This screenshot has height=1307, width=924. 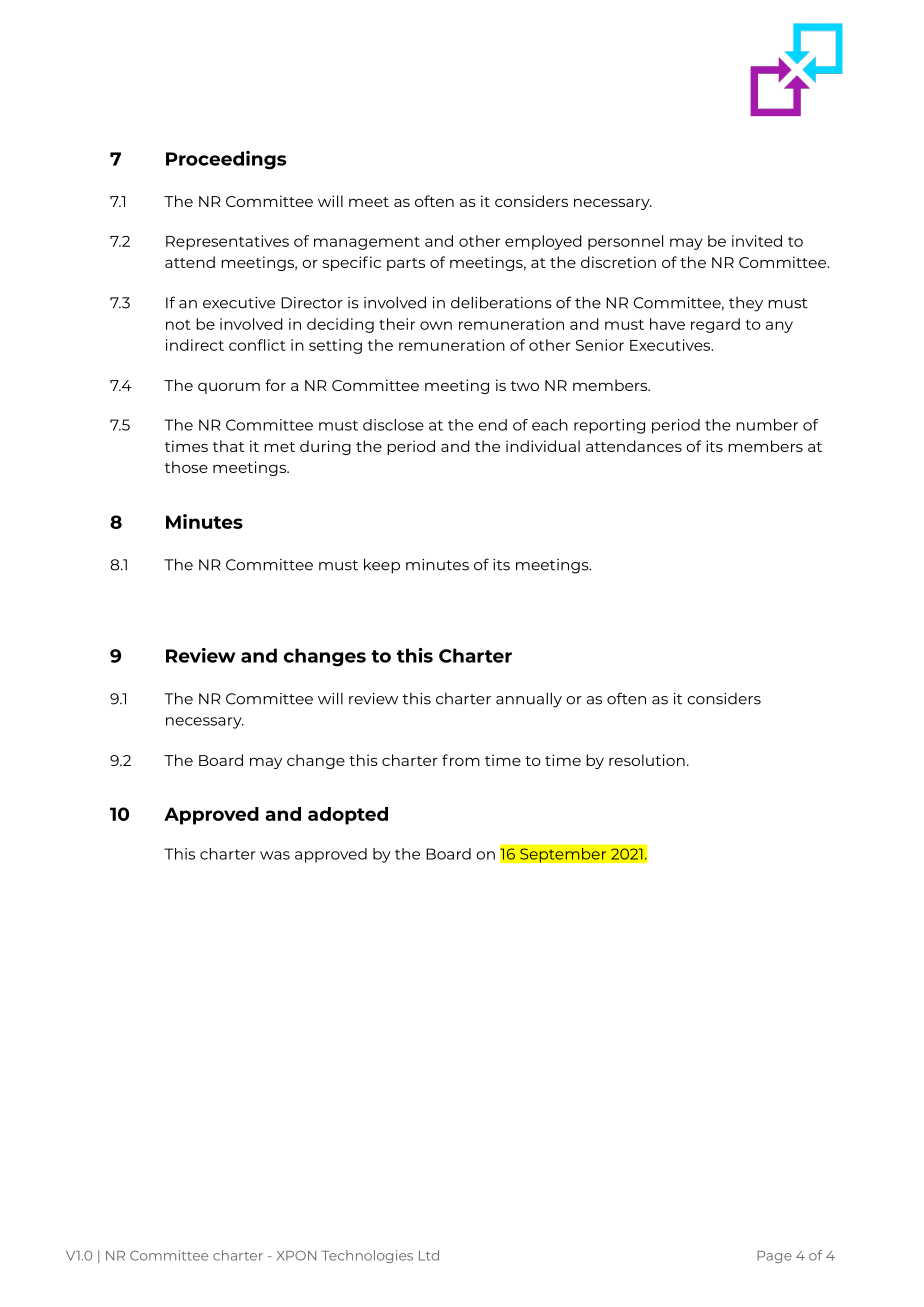 I want to click on that, so click(x=228, y=446).
